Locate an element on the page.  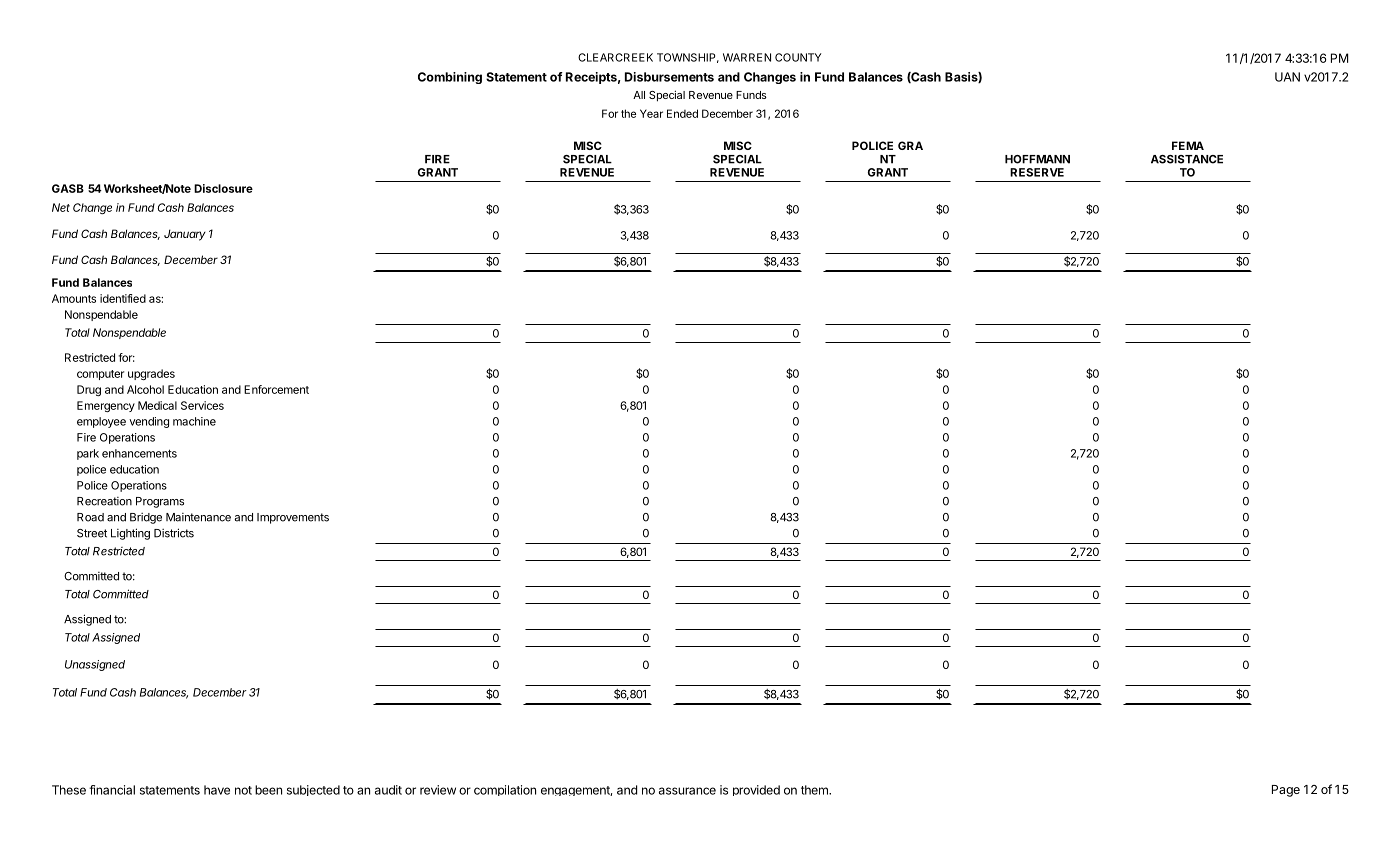
Enforcement is located at coordinates (276, 389).
